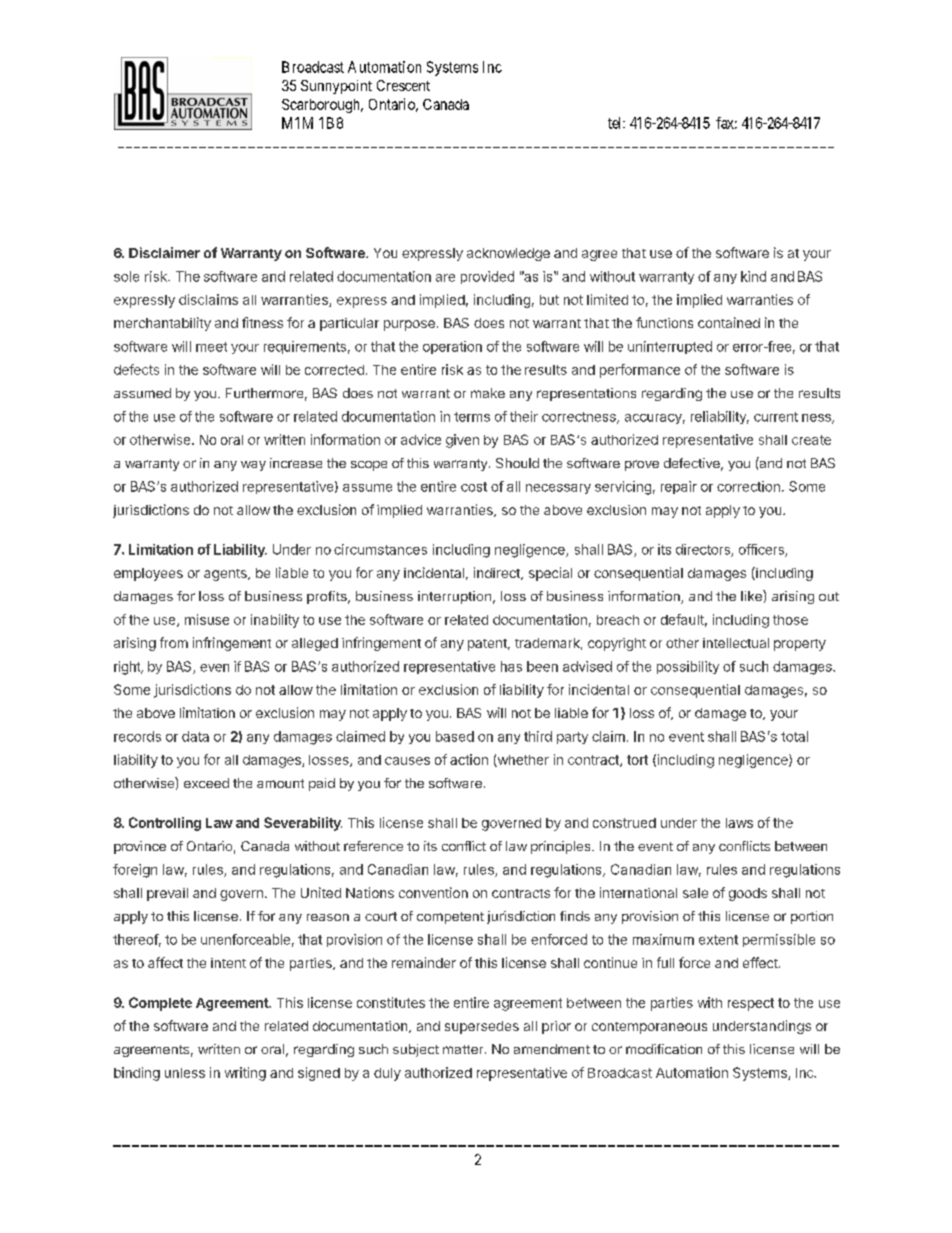 The height and width of the screenshot is (1233, 952). What do you see at coordinates (726, 123) in the screenshot?
I see `fax` at bounding box center [726, 123].
